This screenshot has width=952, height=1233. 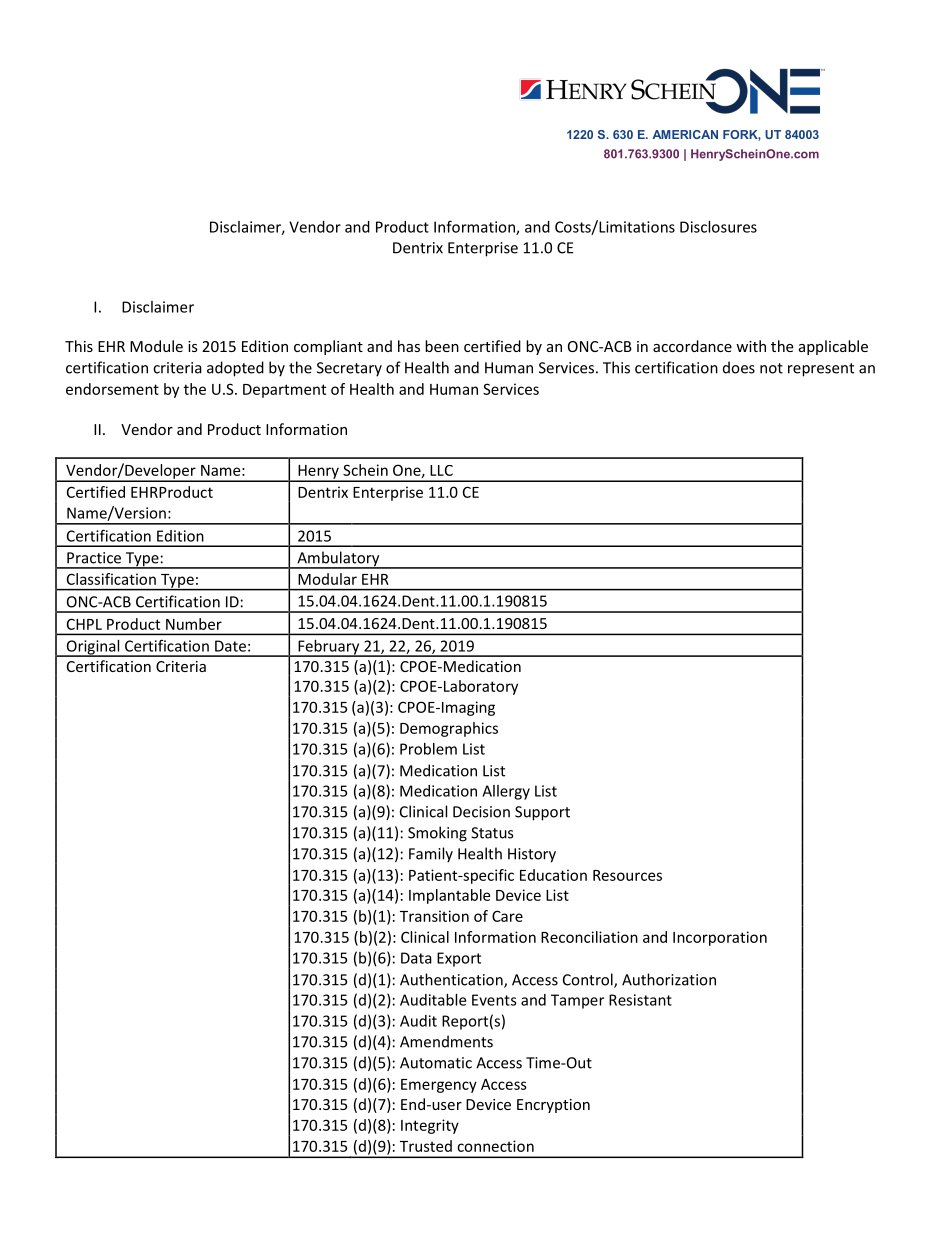 What do you see at coordinates (542, 813) in the screenshot?
I see `Support` at bounding box center [542, 813].
